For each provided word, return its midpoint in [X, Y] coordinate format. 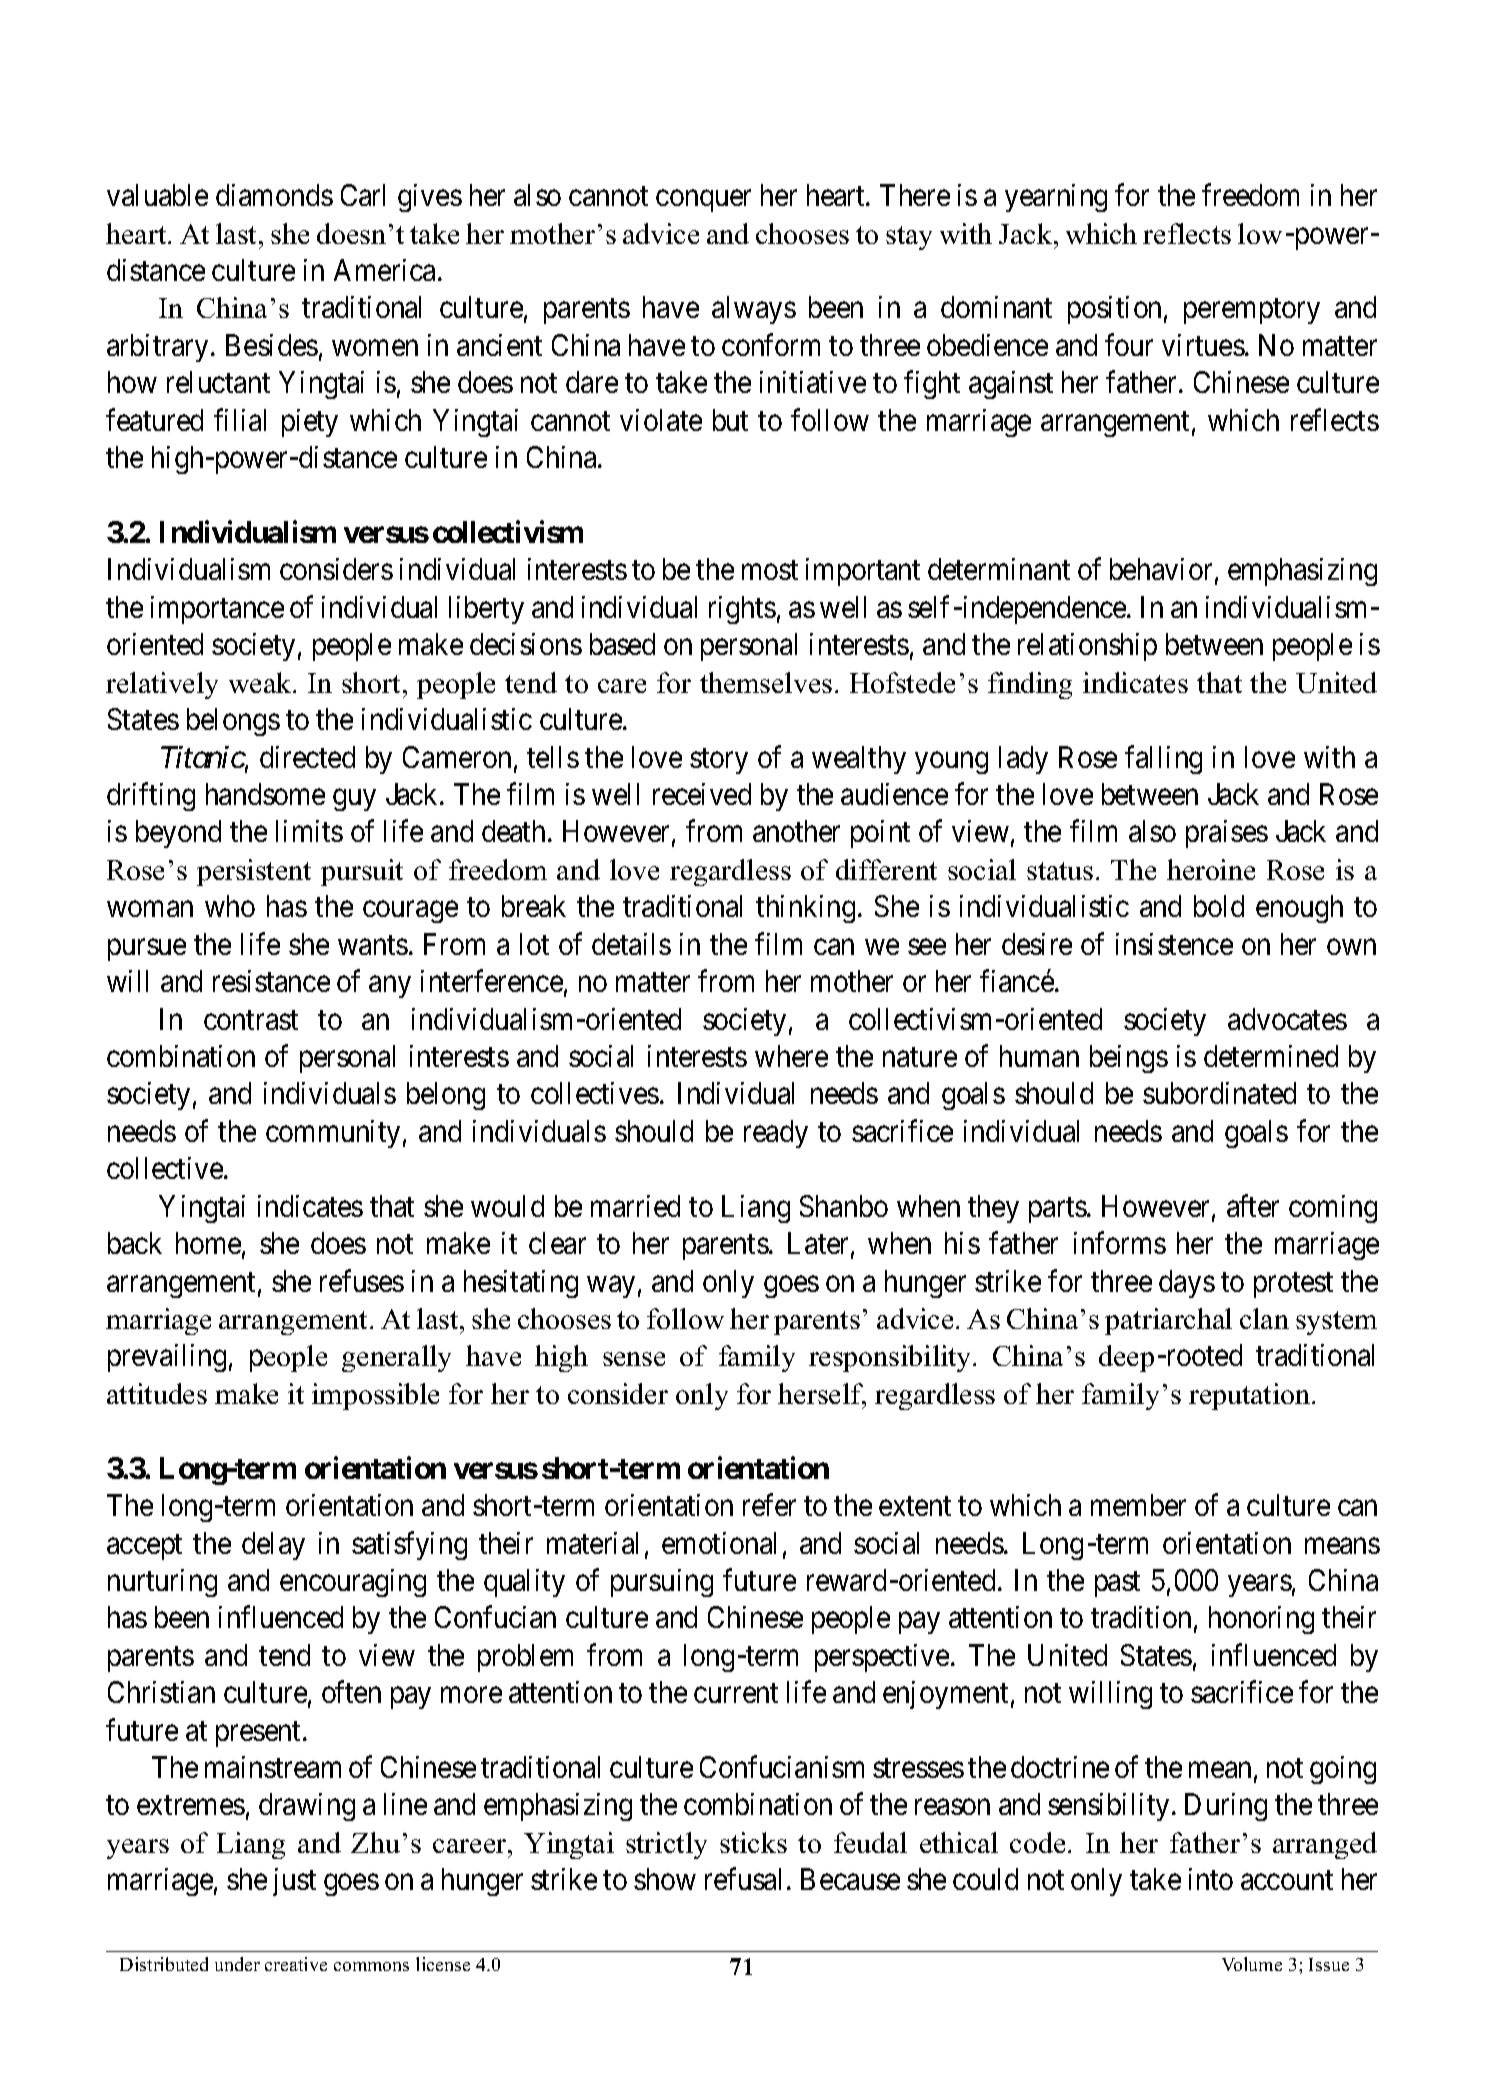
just [294, 1882]
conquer [703, 201]
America [384, 270]
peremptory [1252, 311]
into [1211, 1879]
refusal [746, 1879]
